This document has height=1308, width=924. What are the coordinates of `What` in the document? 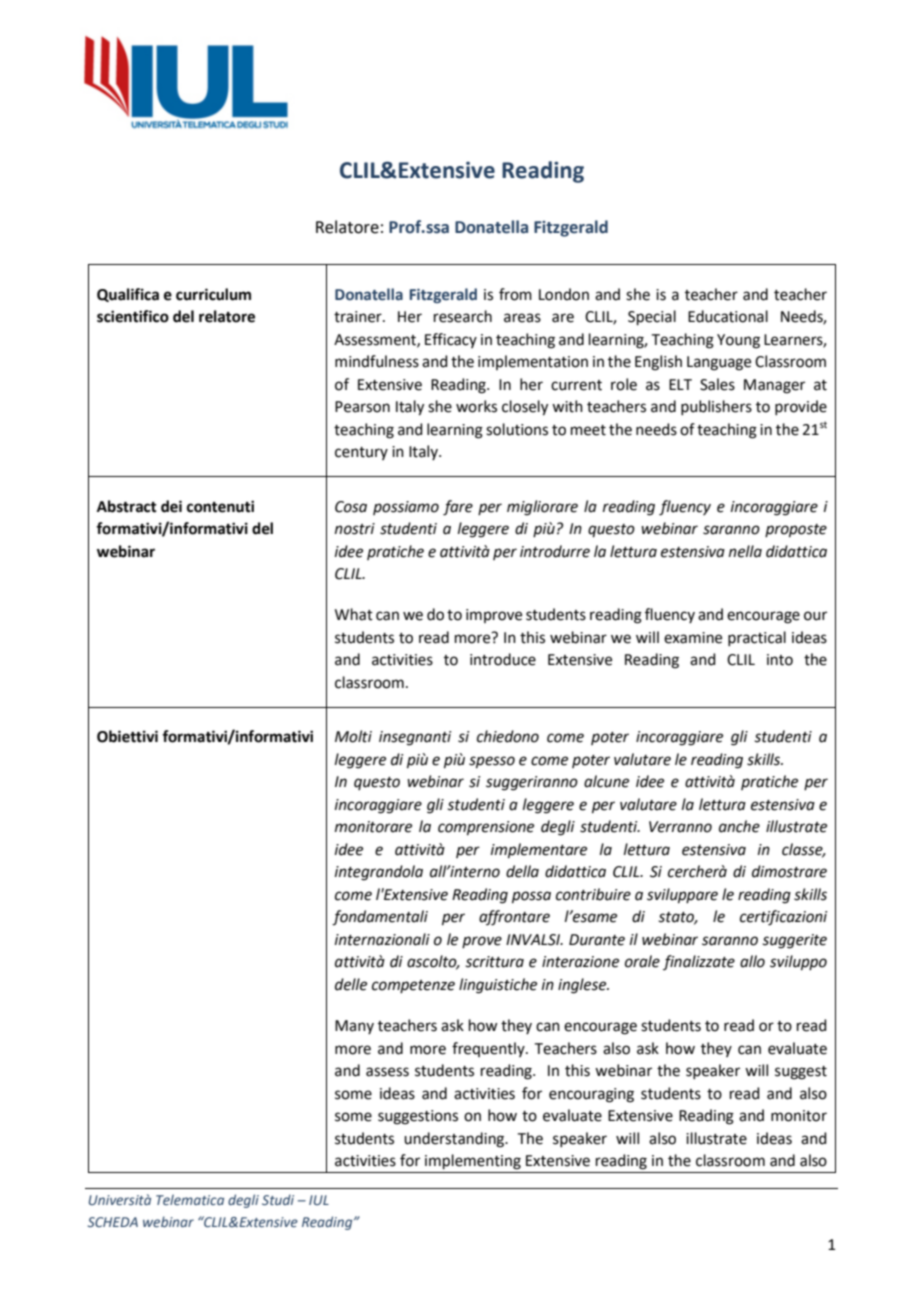 It's located at (354, 614).
